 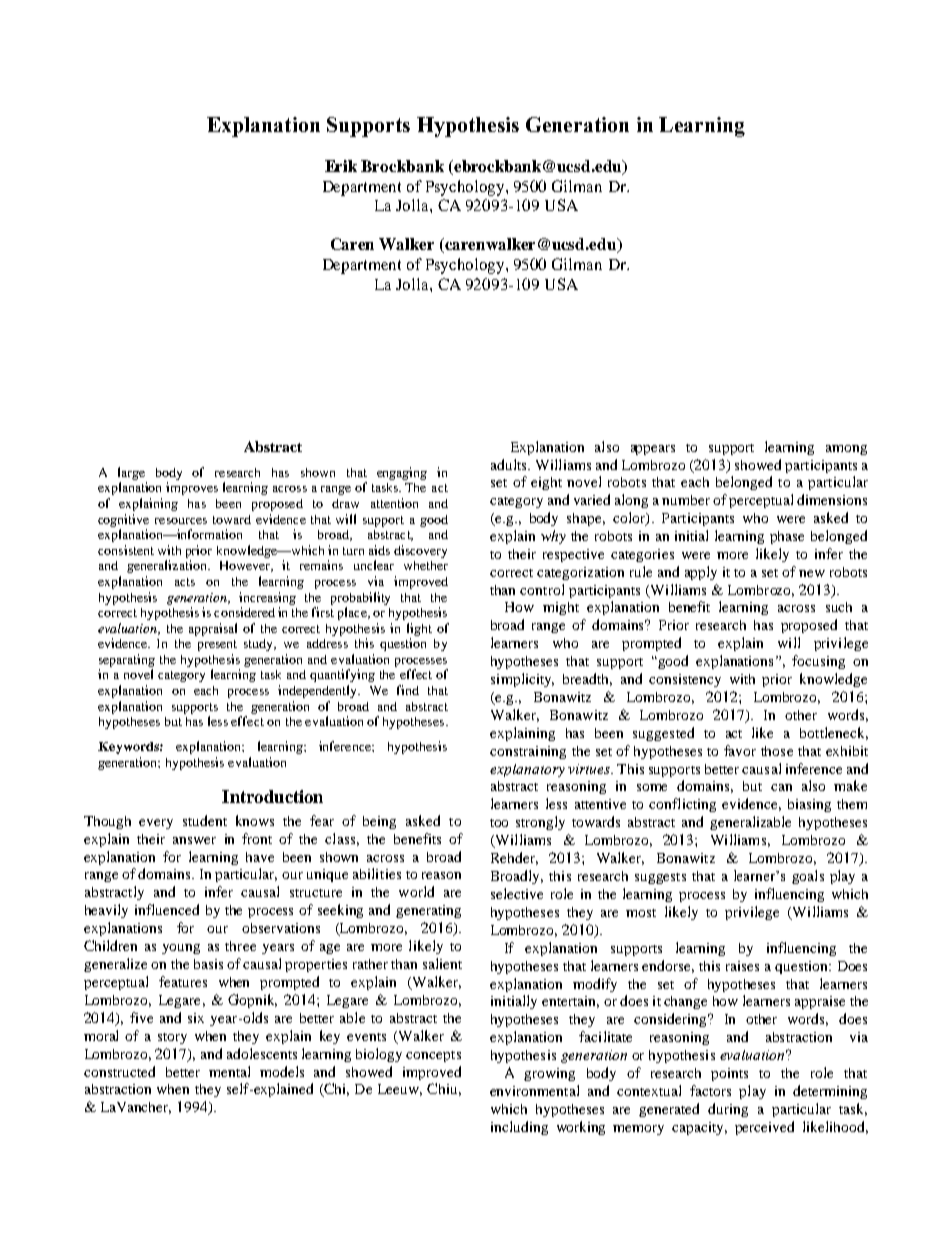 I want to click on improves, so click(x=192, y=488).
